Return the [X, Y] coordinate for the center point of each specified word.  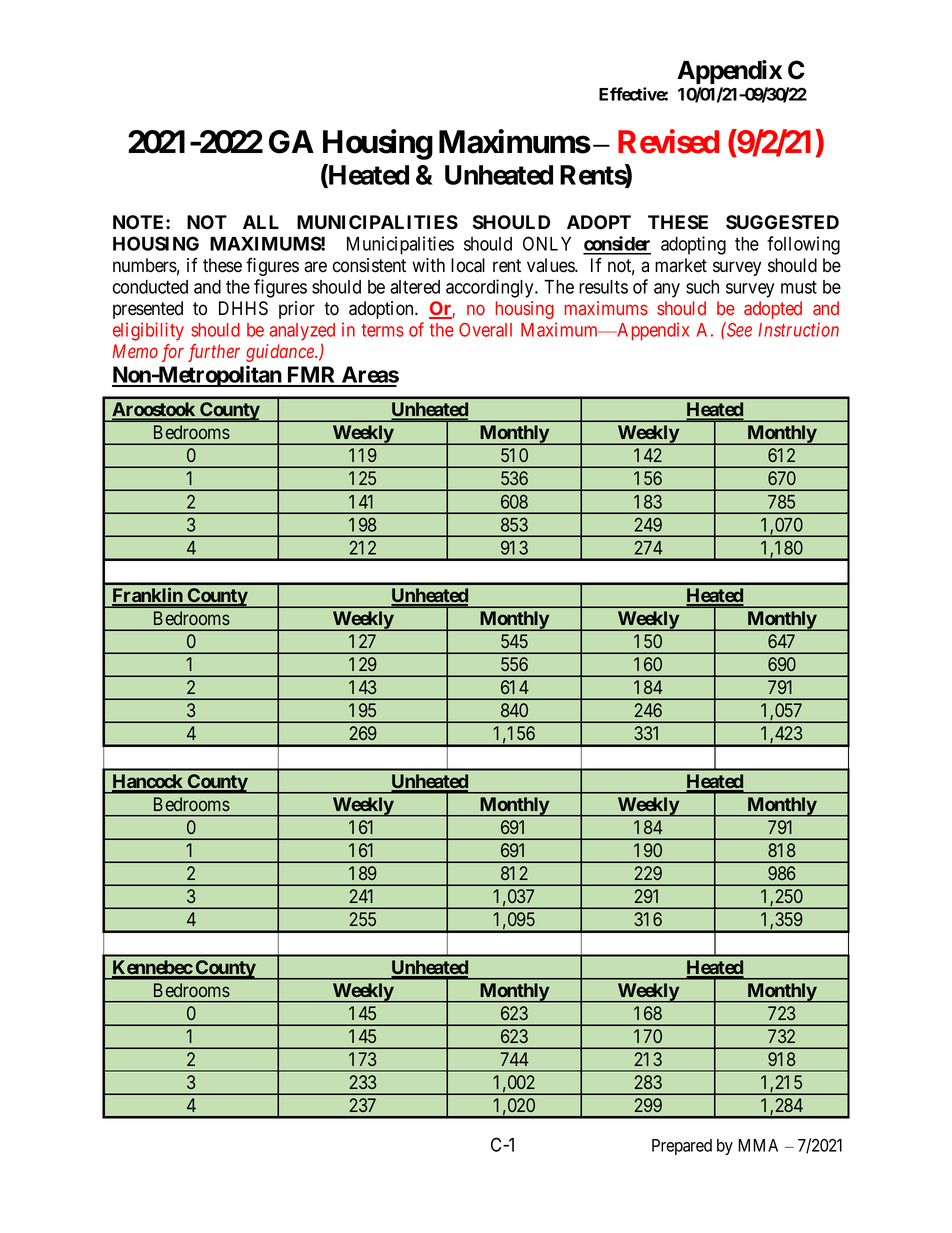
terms [383, 330]
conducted [150, 287]
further [214, 353]
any [667, 290]
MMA [758, 1145]
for [173, 353]
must [799, 287]
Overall [485, 330]
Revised [668, 141]
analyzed [302, 332]
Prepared [682, 1147]
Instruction [799, 329]
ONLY [547, 243]
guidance [281, 353]
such [702, 287]
